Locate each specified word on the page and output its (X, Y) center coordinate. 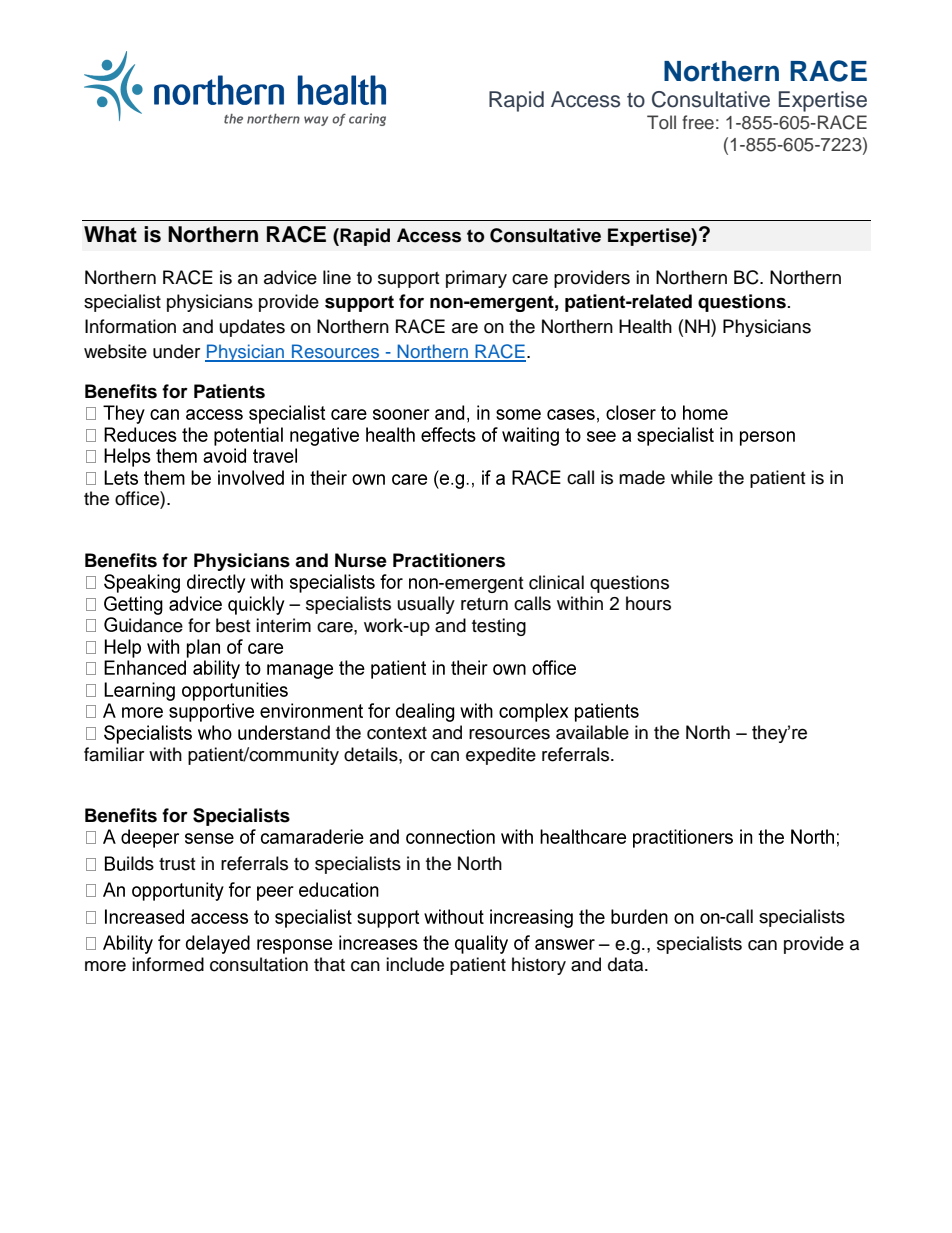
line (337, 277)
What (110, 234)
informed (168, 964)
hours (648, 603)
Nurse (361, 560)
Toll (661, 122)
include (415, 964)
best (233, 625)
